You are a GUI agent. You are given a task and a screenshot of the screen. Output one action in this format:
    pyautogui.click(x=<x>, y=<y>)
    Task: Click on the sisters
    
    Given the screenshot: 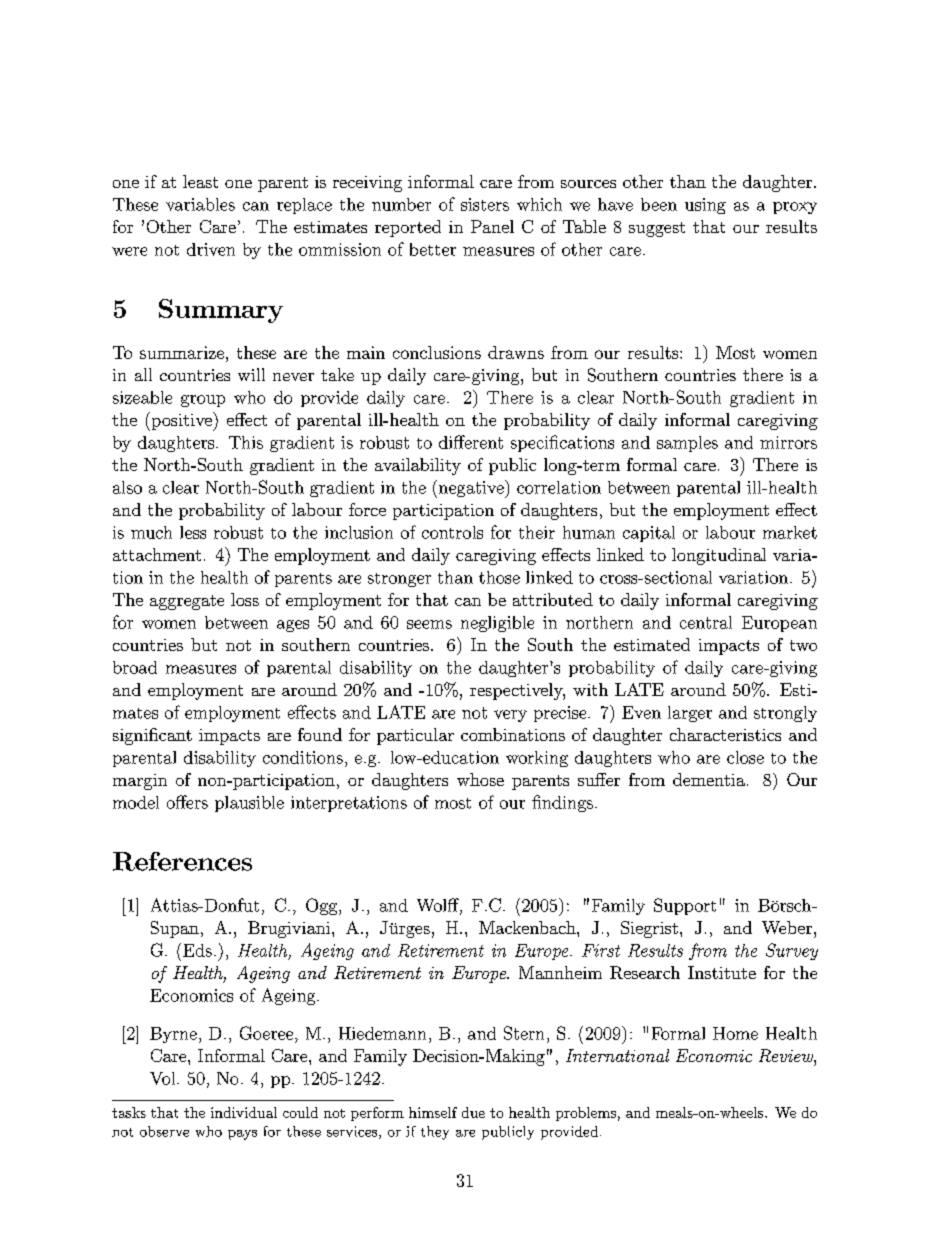 What is the action you would take?
    pyautogui.click(x=485, y=204)
